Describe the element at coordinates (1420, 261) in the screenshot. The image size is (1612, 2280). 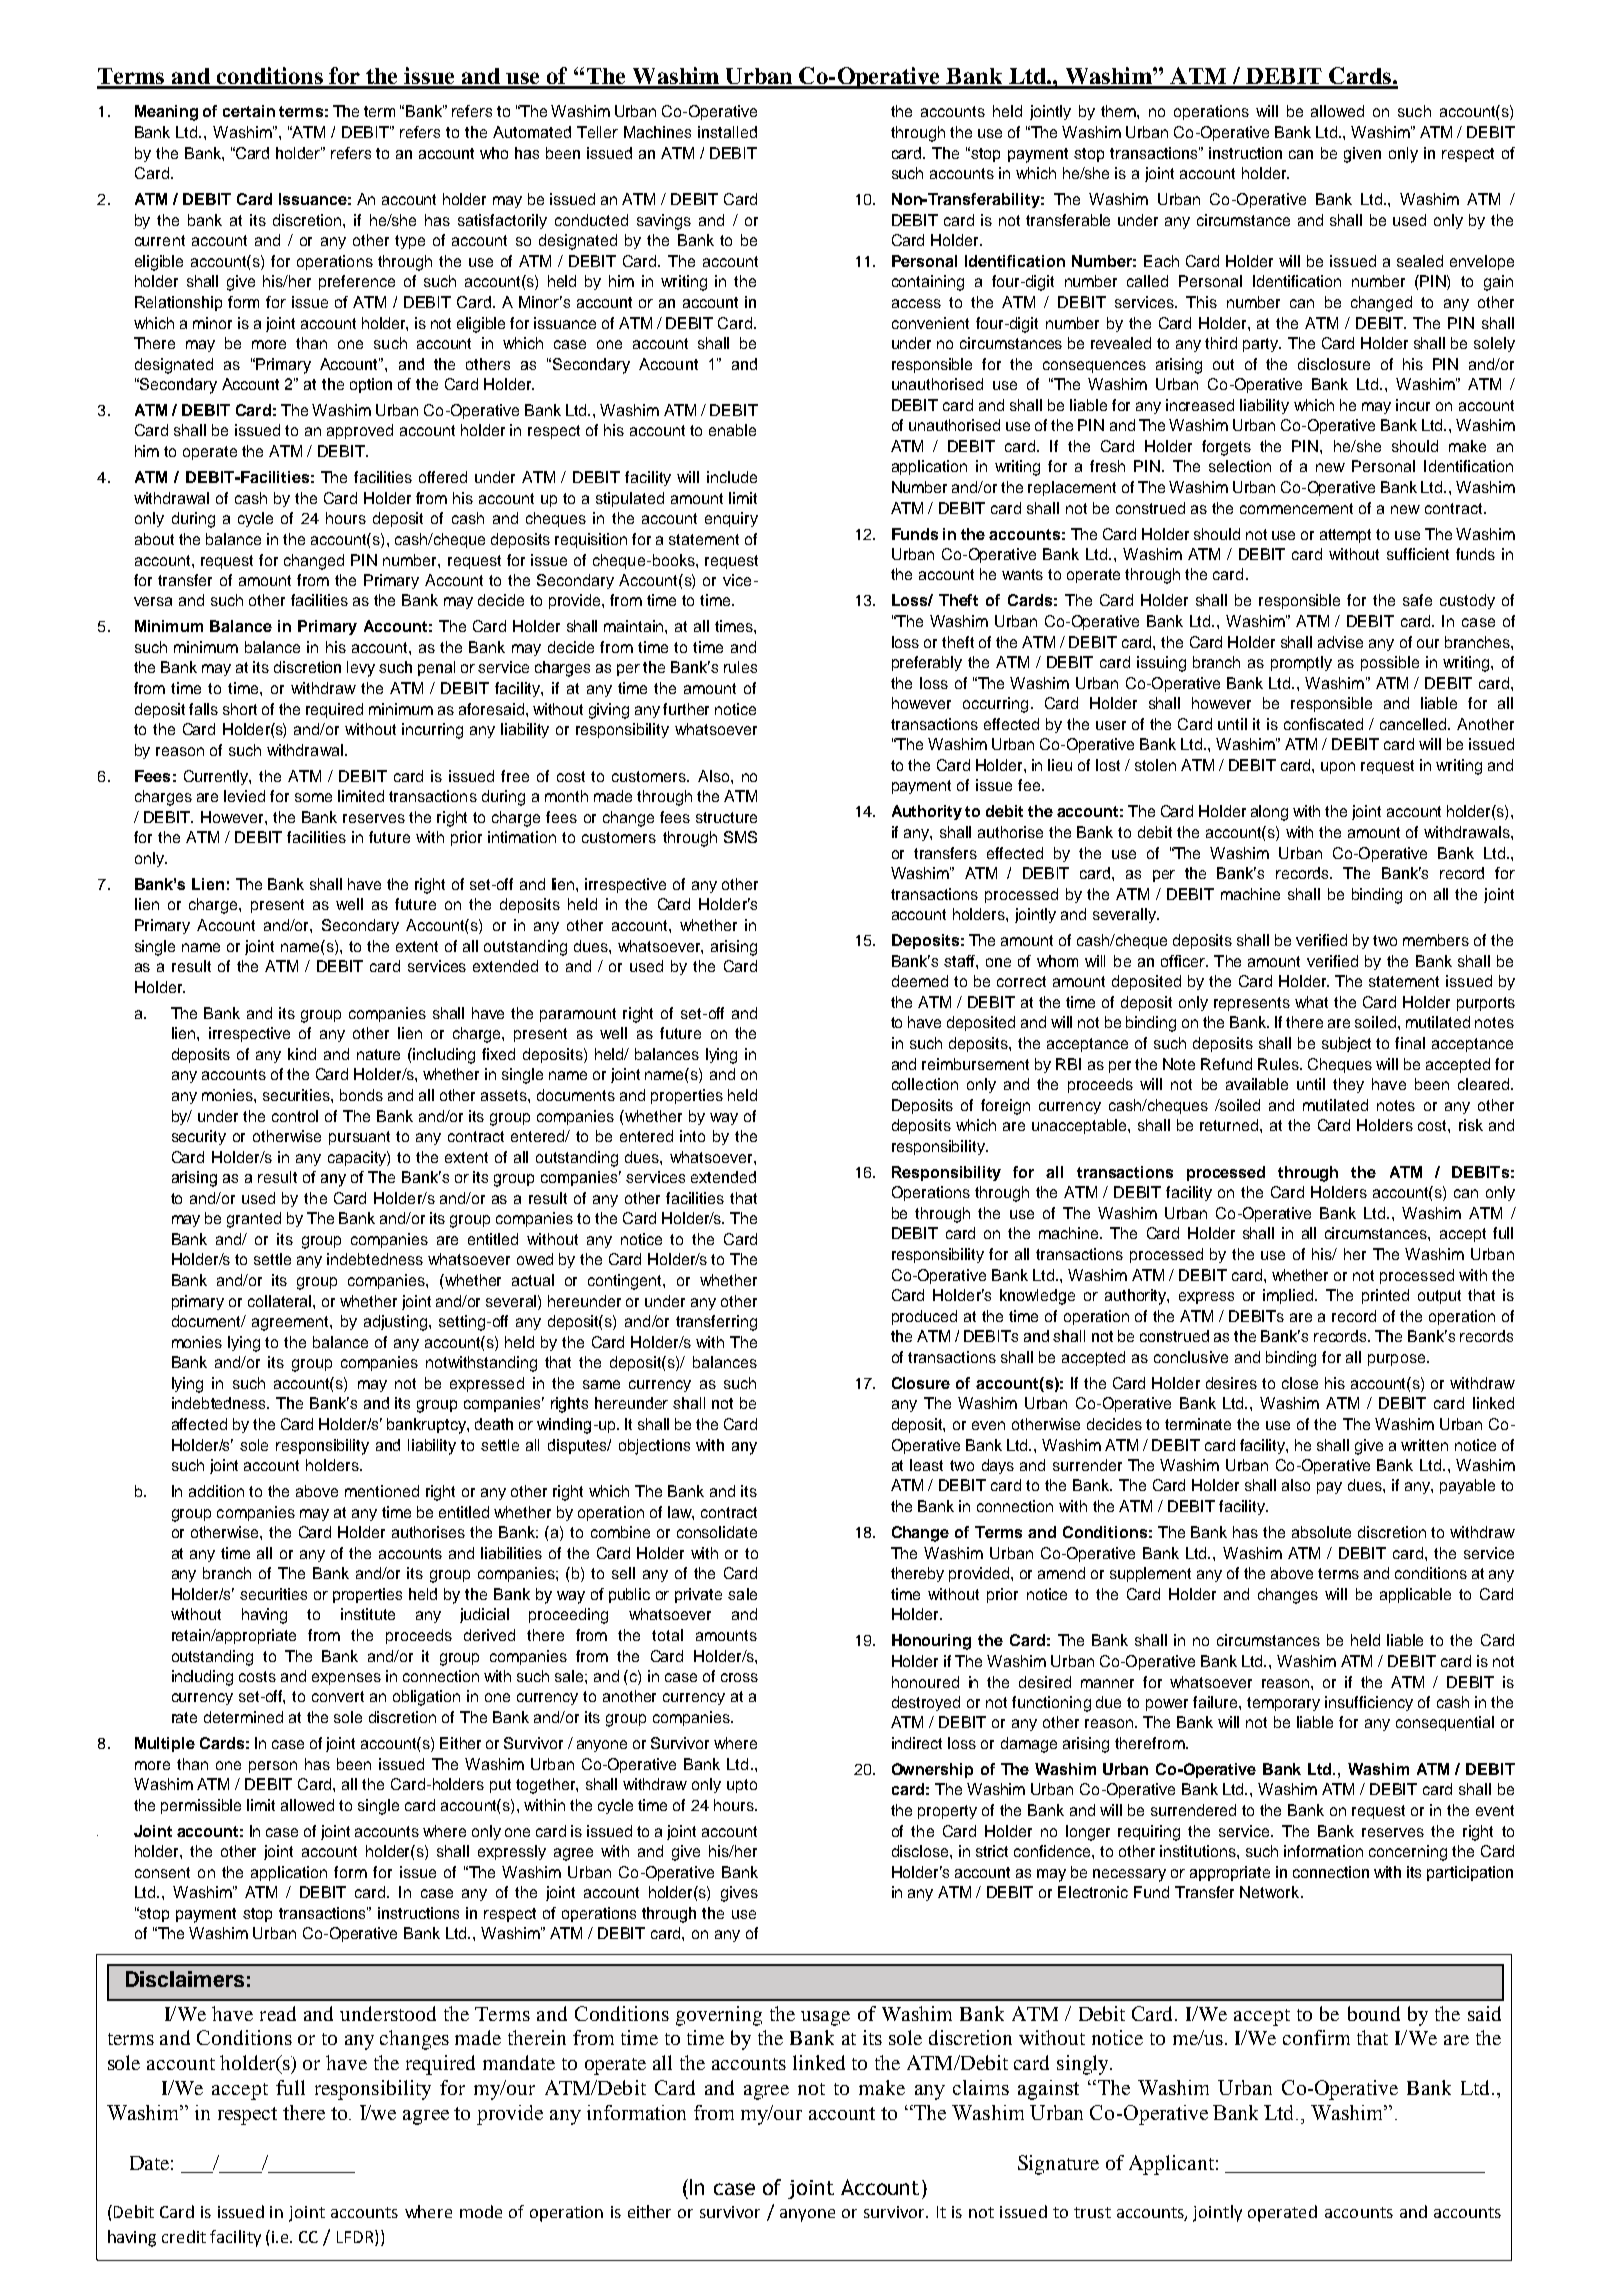
I see `sealed` at that location.
